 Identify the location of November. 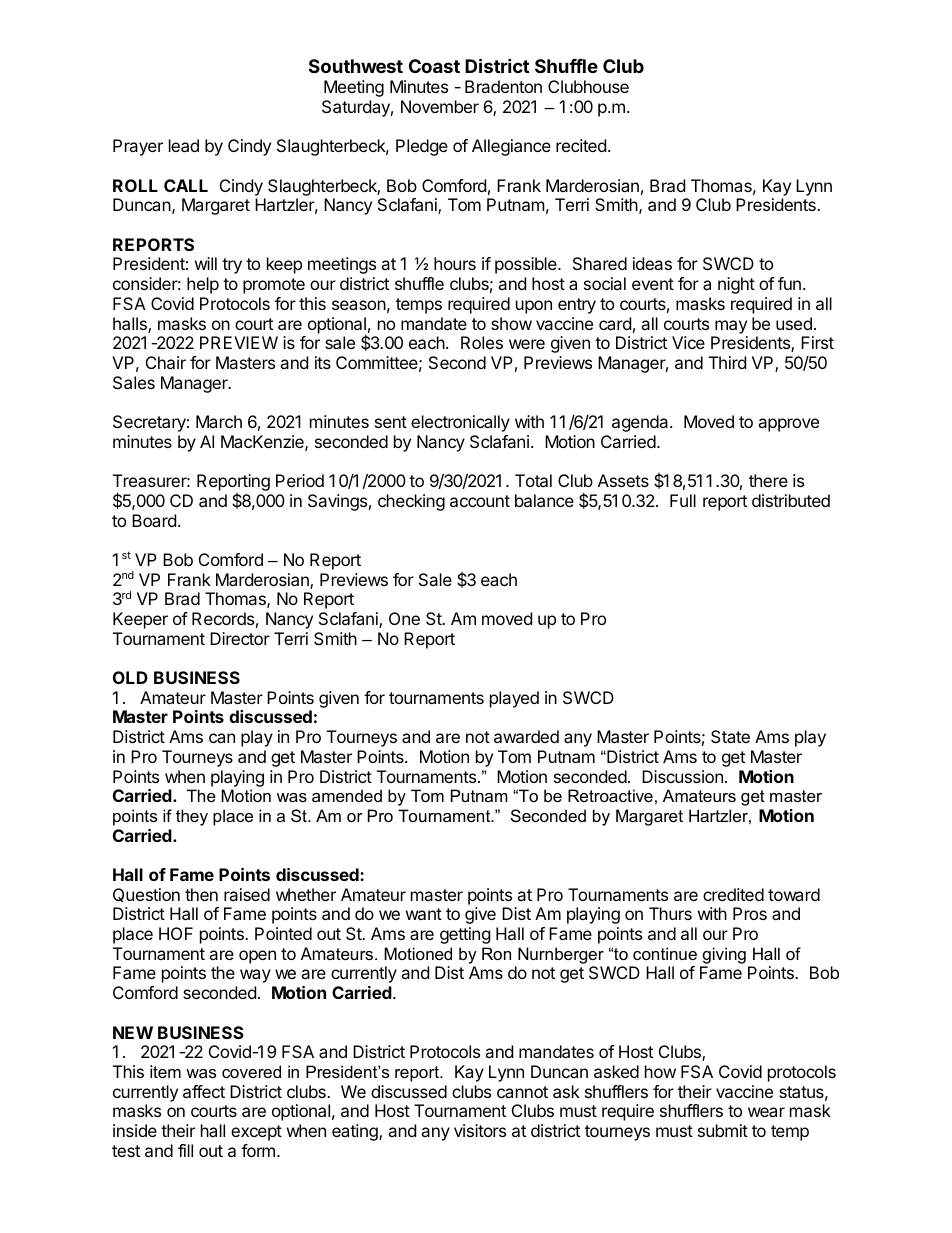
(440, 106).
